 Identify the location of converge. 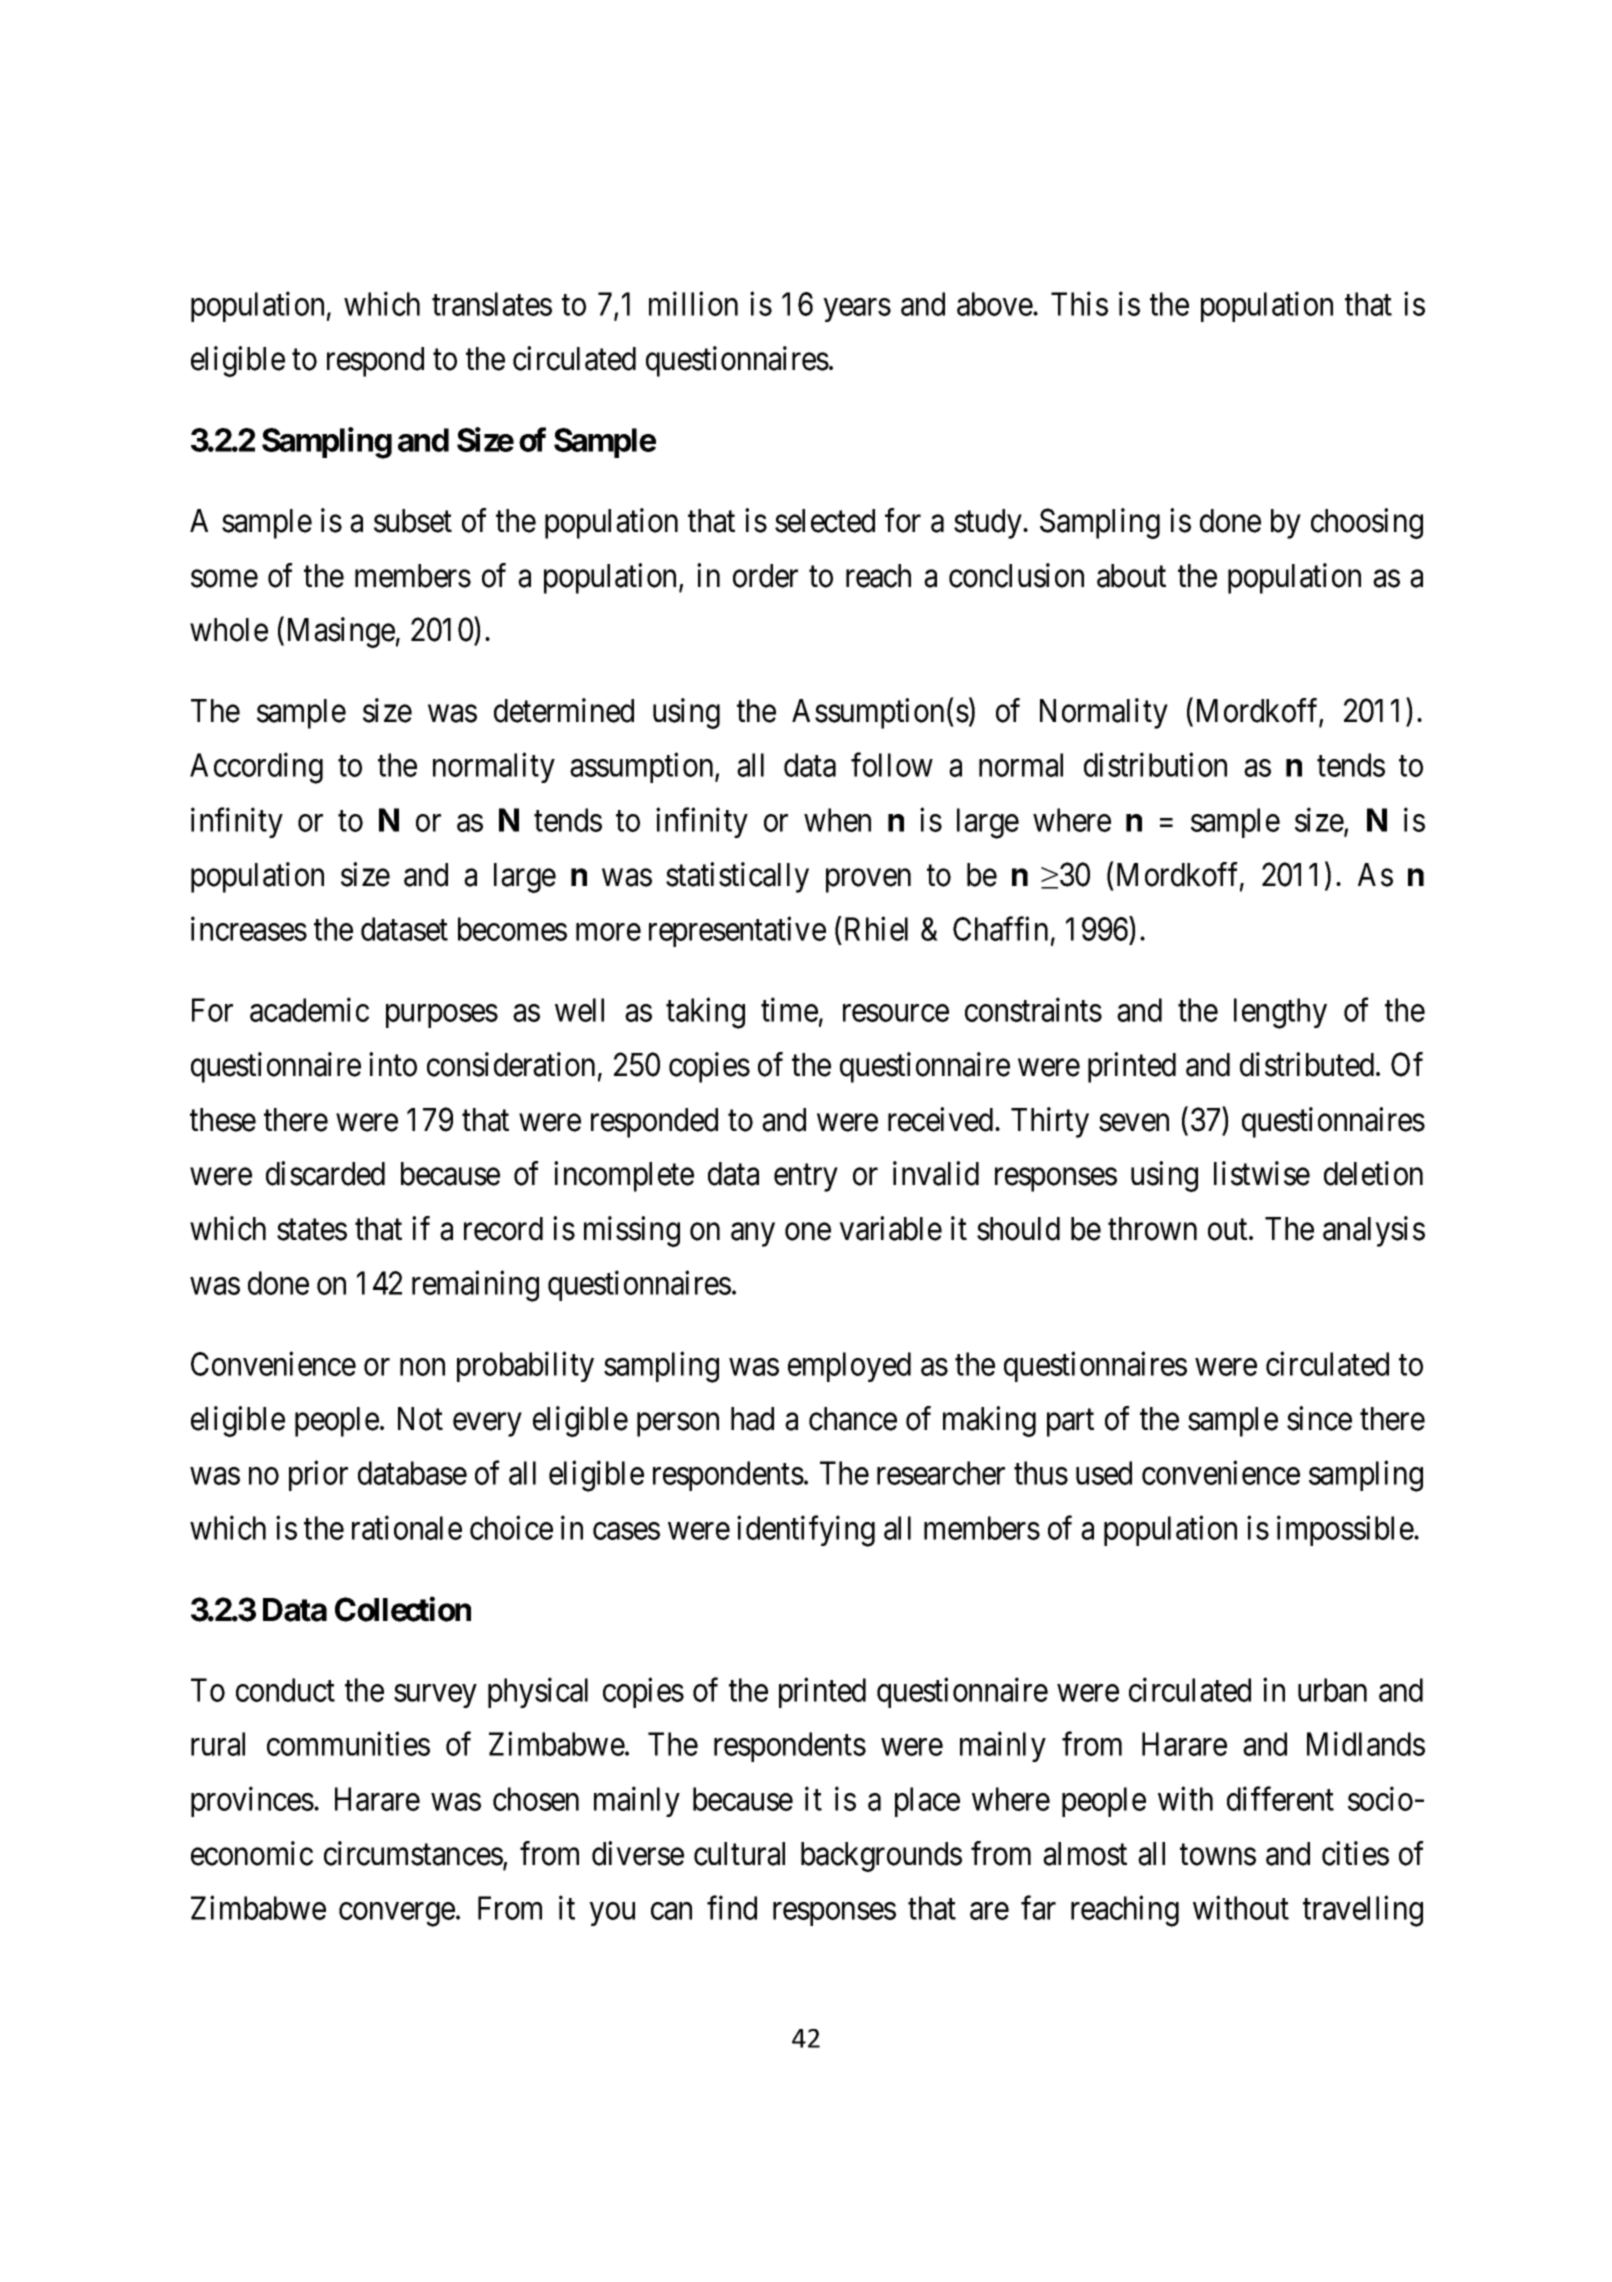
(397, 1915).
